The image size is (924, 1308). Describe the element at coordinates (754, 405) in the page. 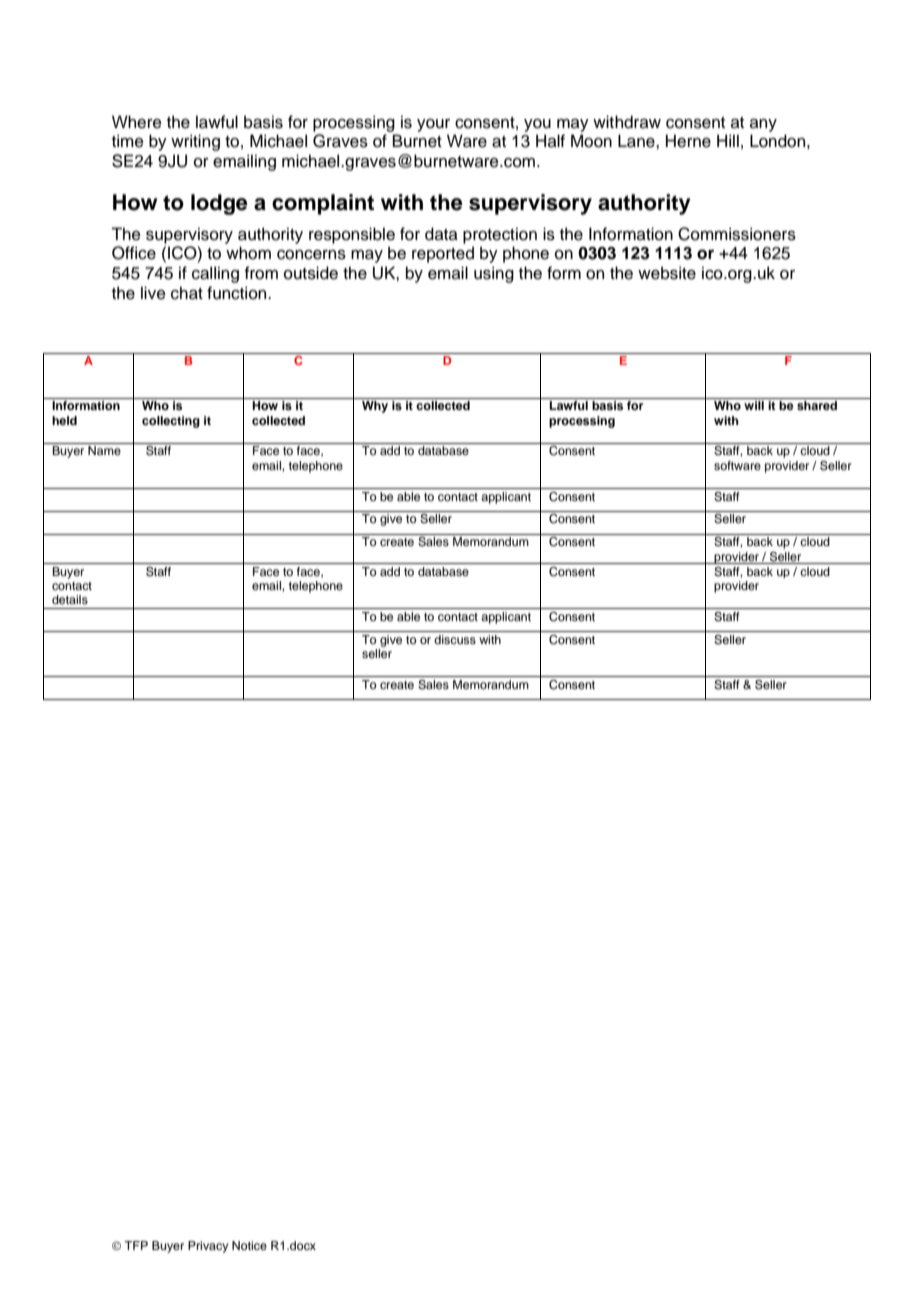

I see `will` at that location.
